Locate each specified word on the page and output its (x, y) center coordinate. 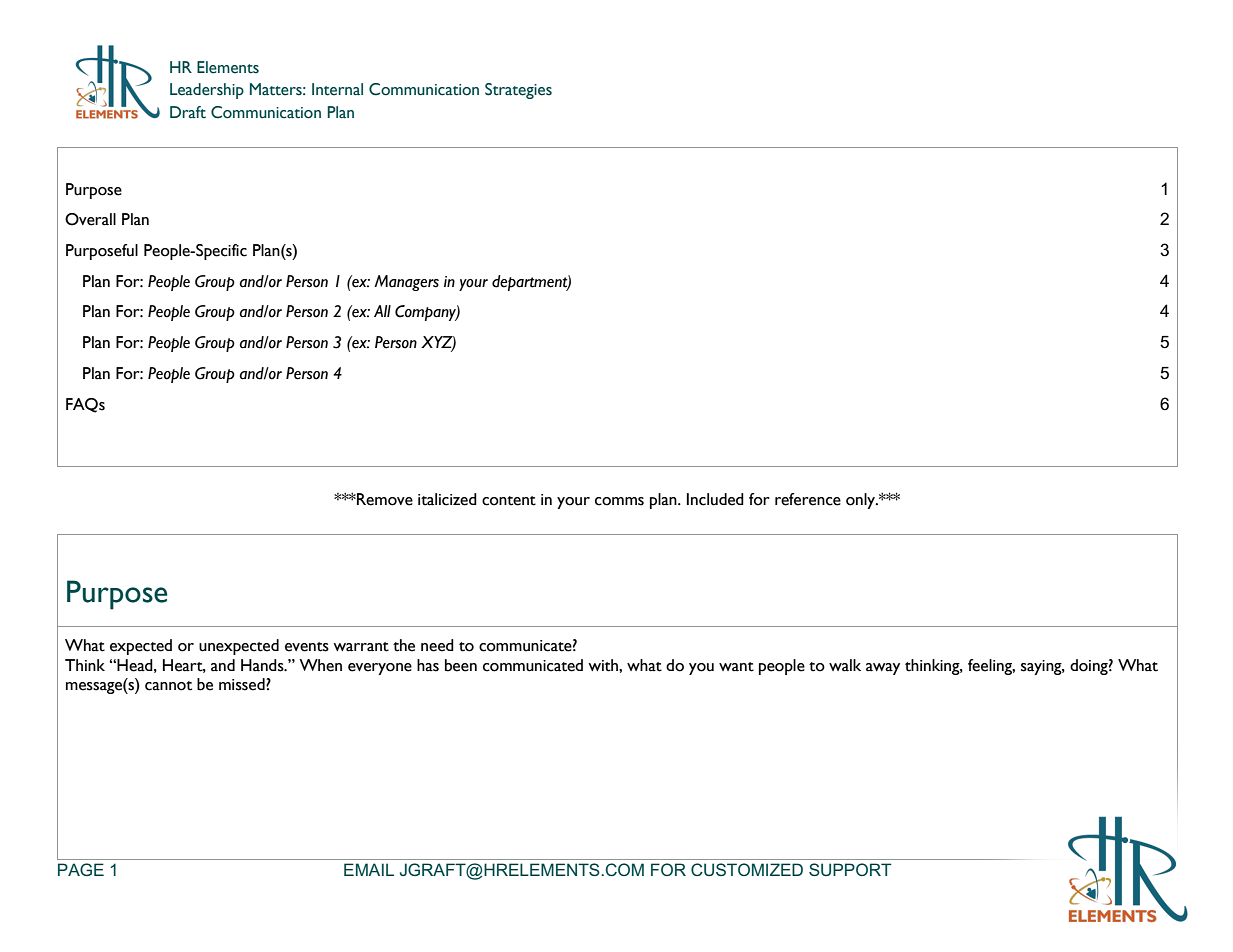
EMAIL (369, 869)
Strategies (518, 91)
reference (808, 499)
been (461, 665)
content (509, 501)
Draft (188, 112)
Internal (337, 89)
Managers (406, 283)
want (736, 667)
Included (715, 499)
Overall (90, 219)
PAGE (81, 869)
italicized (447, 499)
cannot (168, 686)
